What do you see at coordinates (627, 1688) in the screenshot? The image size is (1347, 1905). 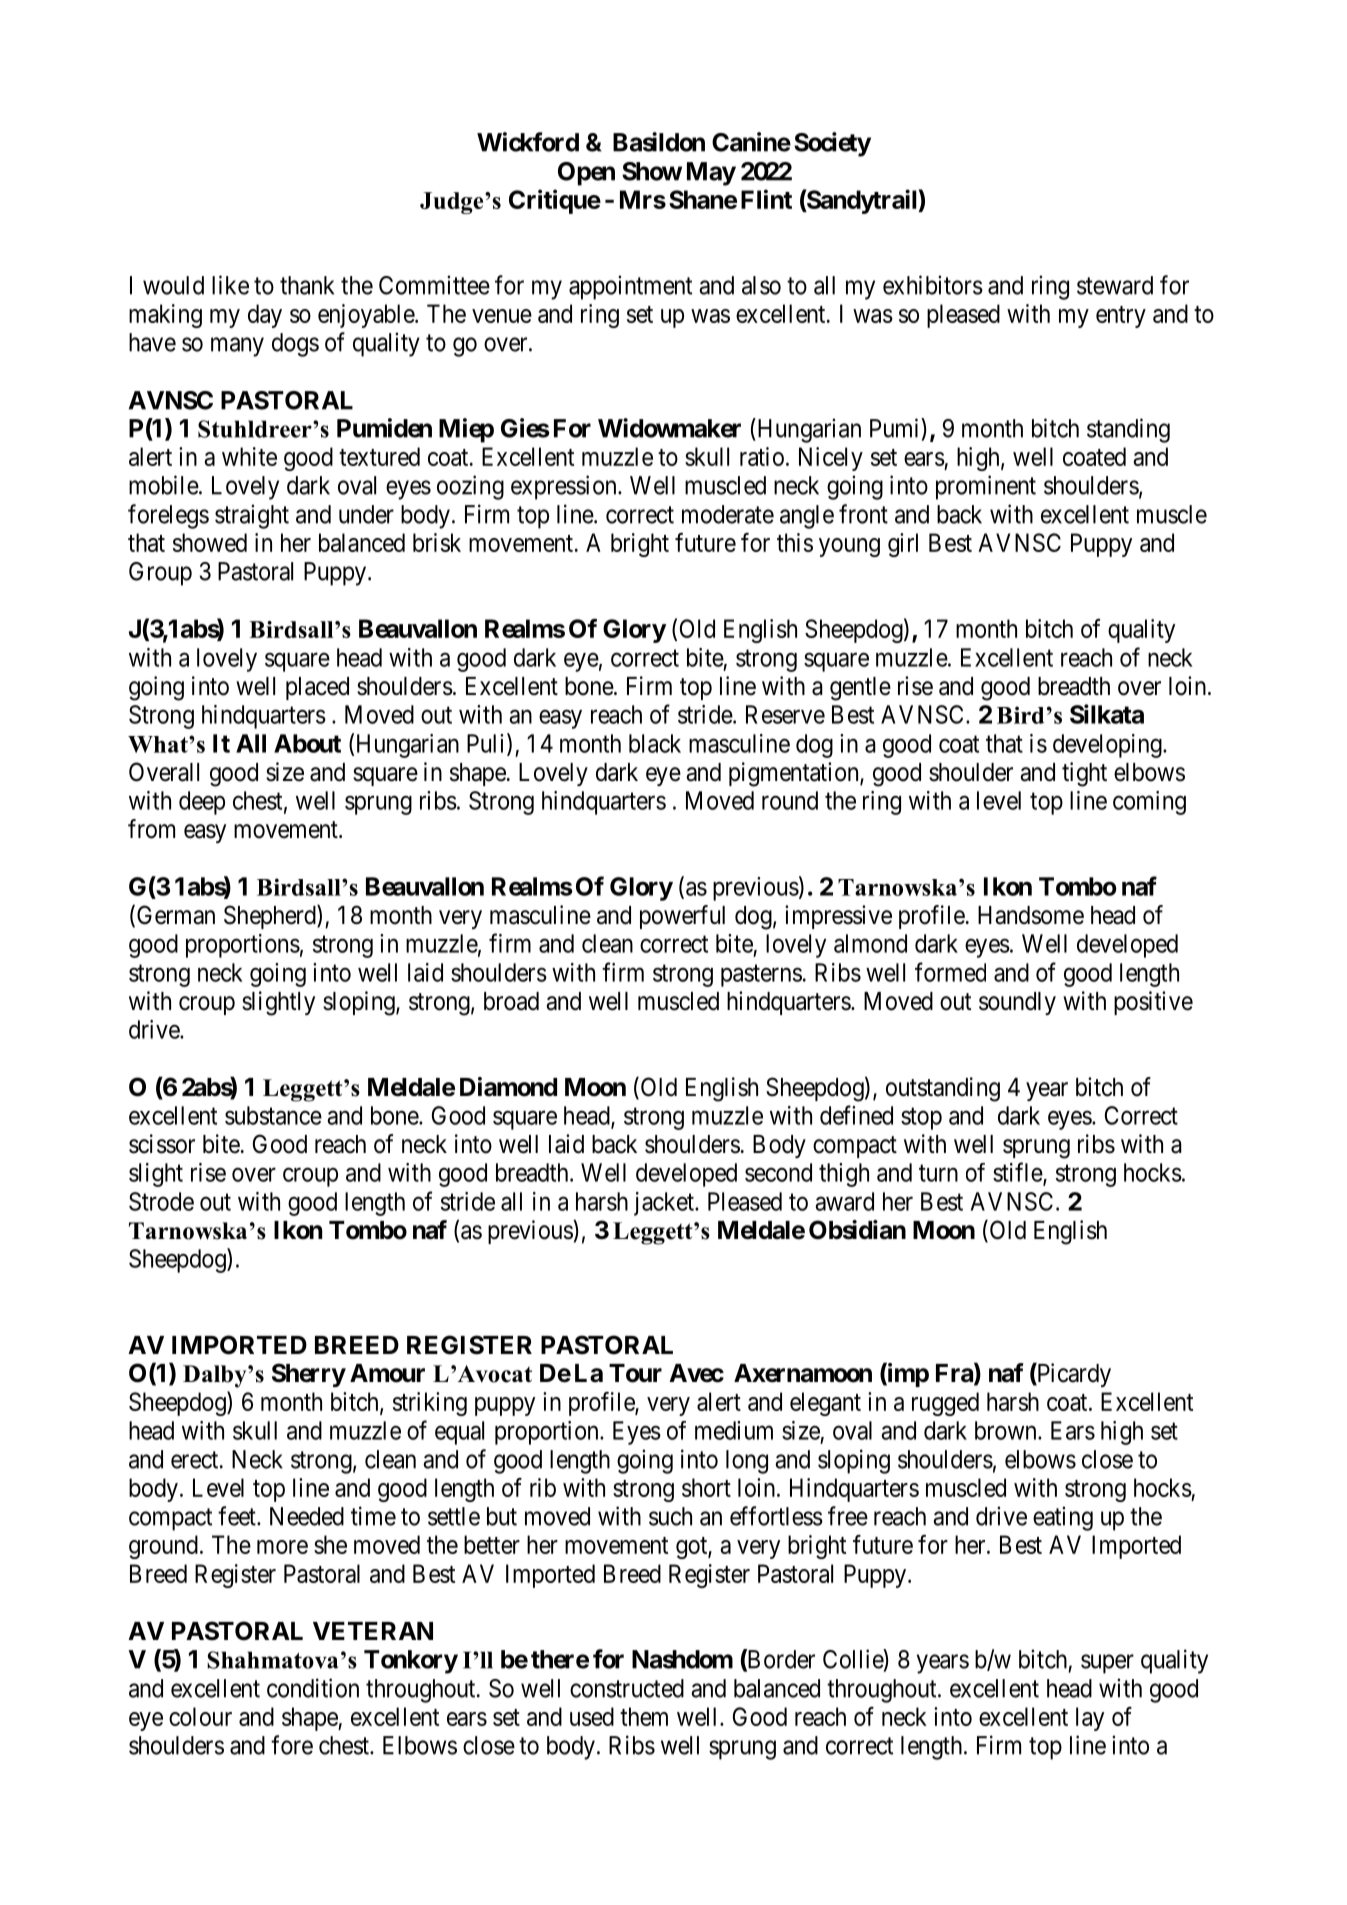 I see `constructed` at bounding box center [627, 1688].
